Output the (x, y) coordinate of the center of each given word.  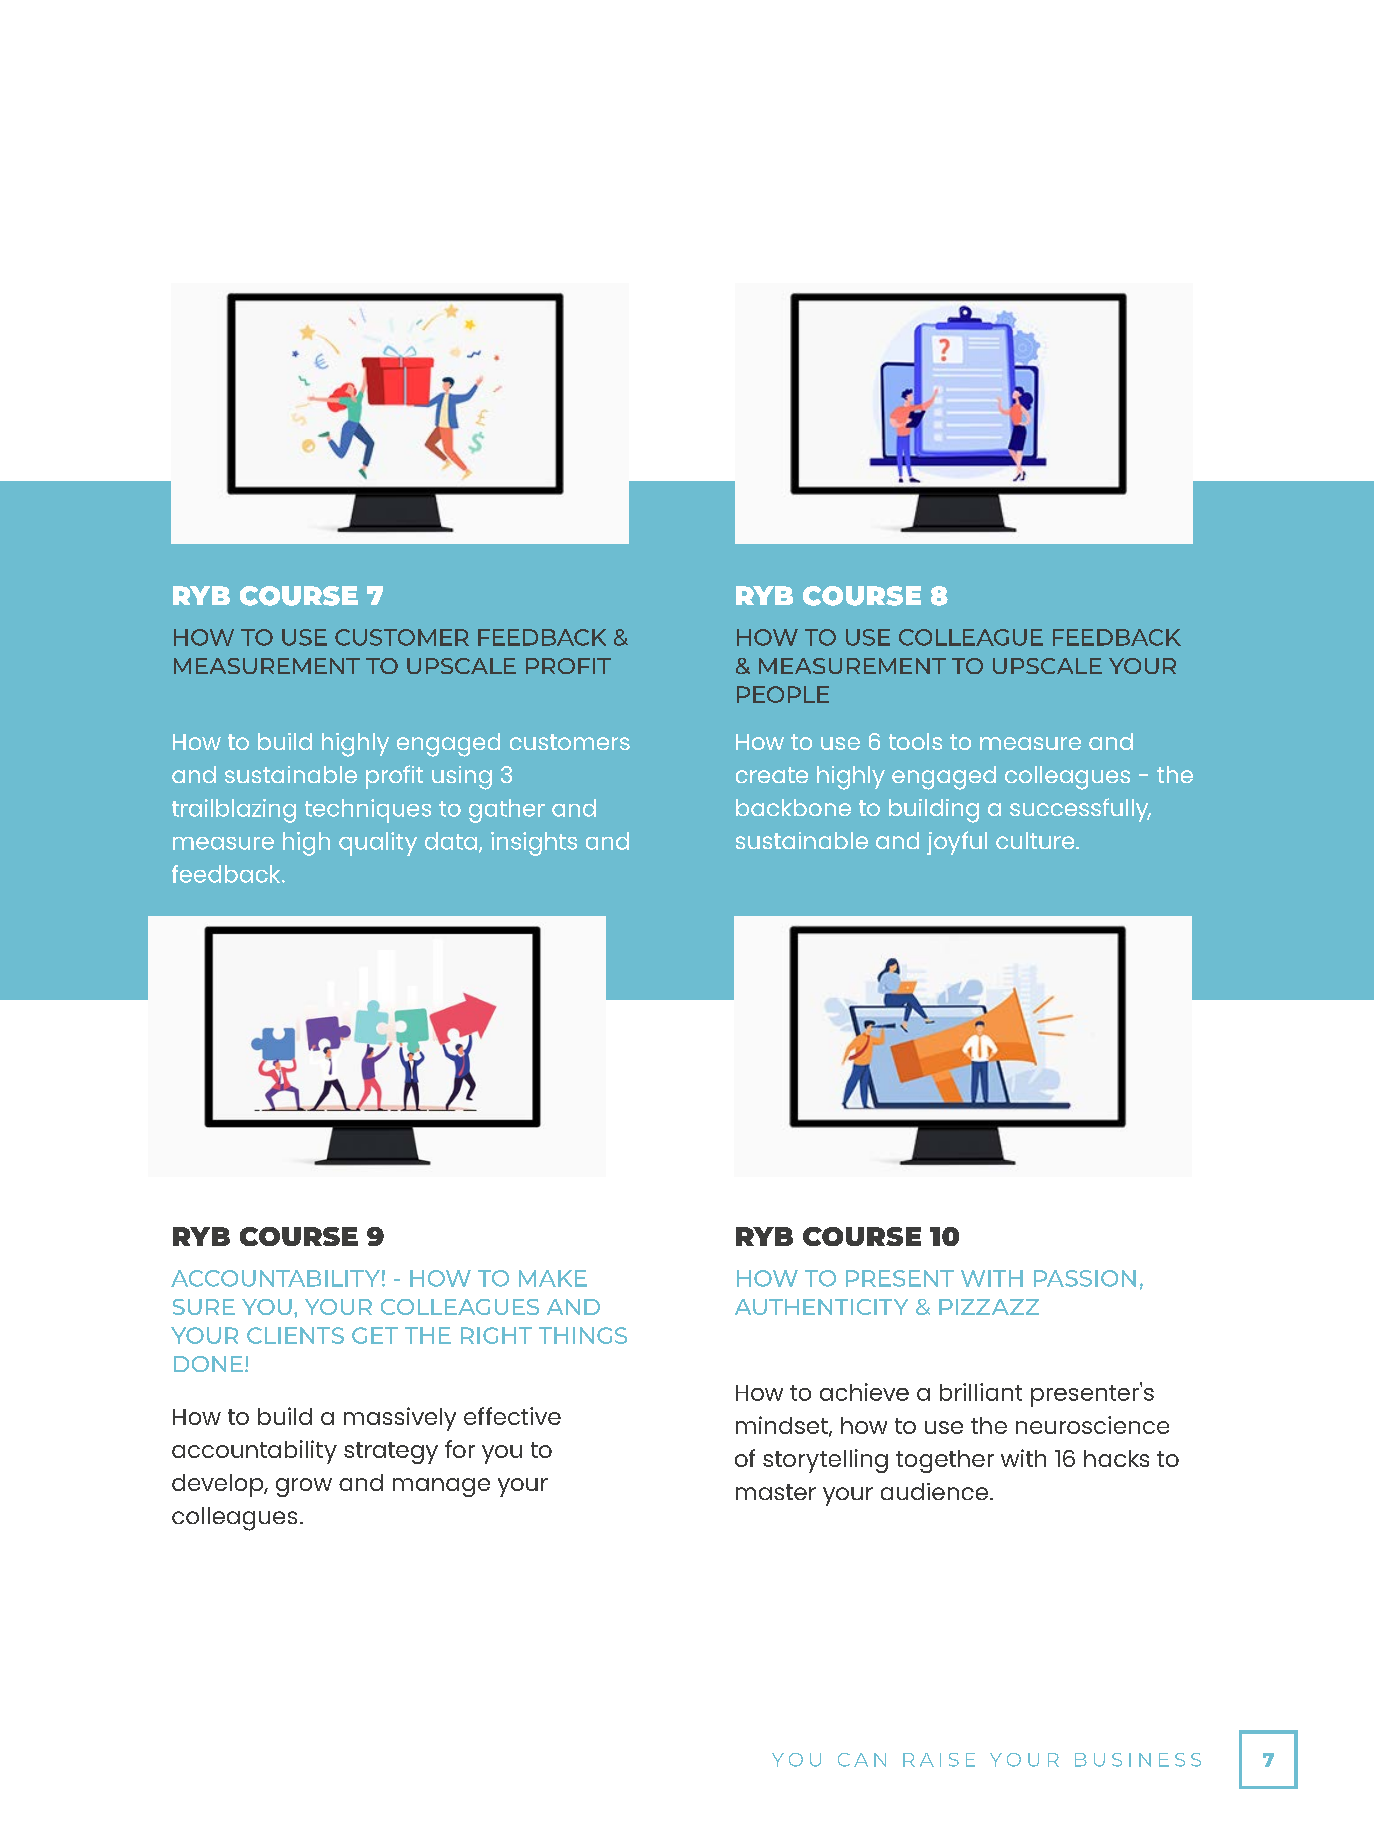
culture (1036, 840)
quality (378, 844)
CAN (862, 1760)
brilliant (981, 1392)
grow (304, 1487)
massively (400, 1419)
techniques (368, 811)
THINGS (583, 1335)
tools (915, 741)
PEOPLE (783, 694)
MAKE (553, 1278)
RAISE (939, 1760)
